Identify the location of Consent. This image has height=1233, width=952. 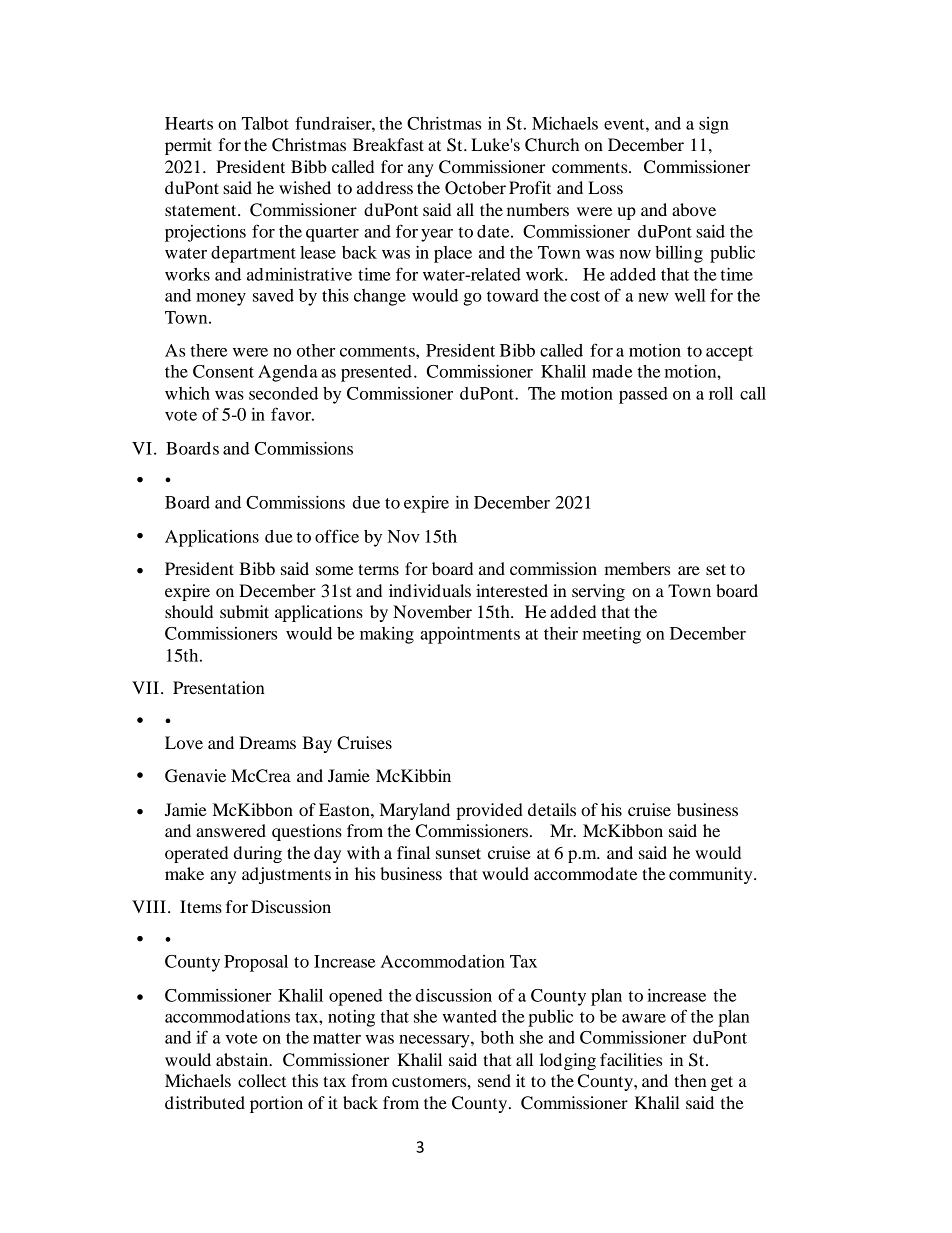
(223, 371).
